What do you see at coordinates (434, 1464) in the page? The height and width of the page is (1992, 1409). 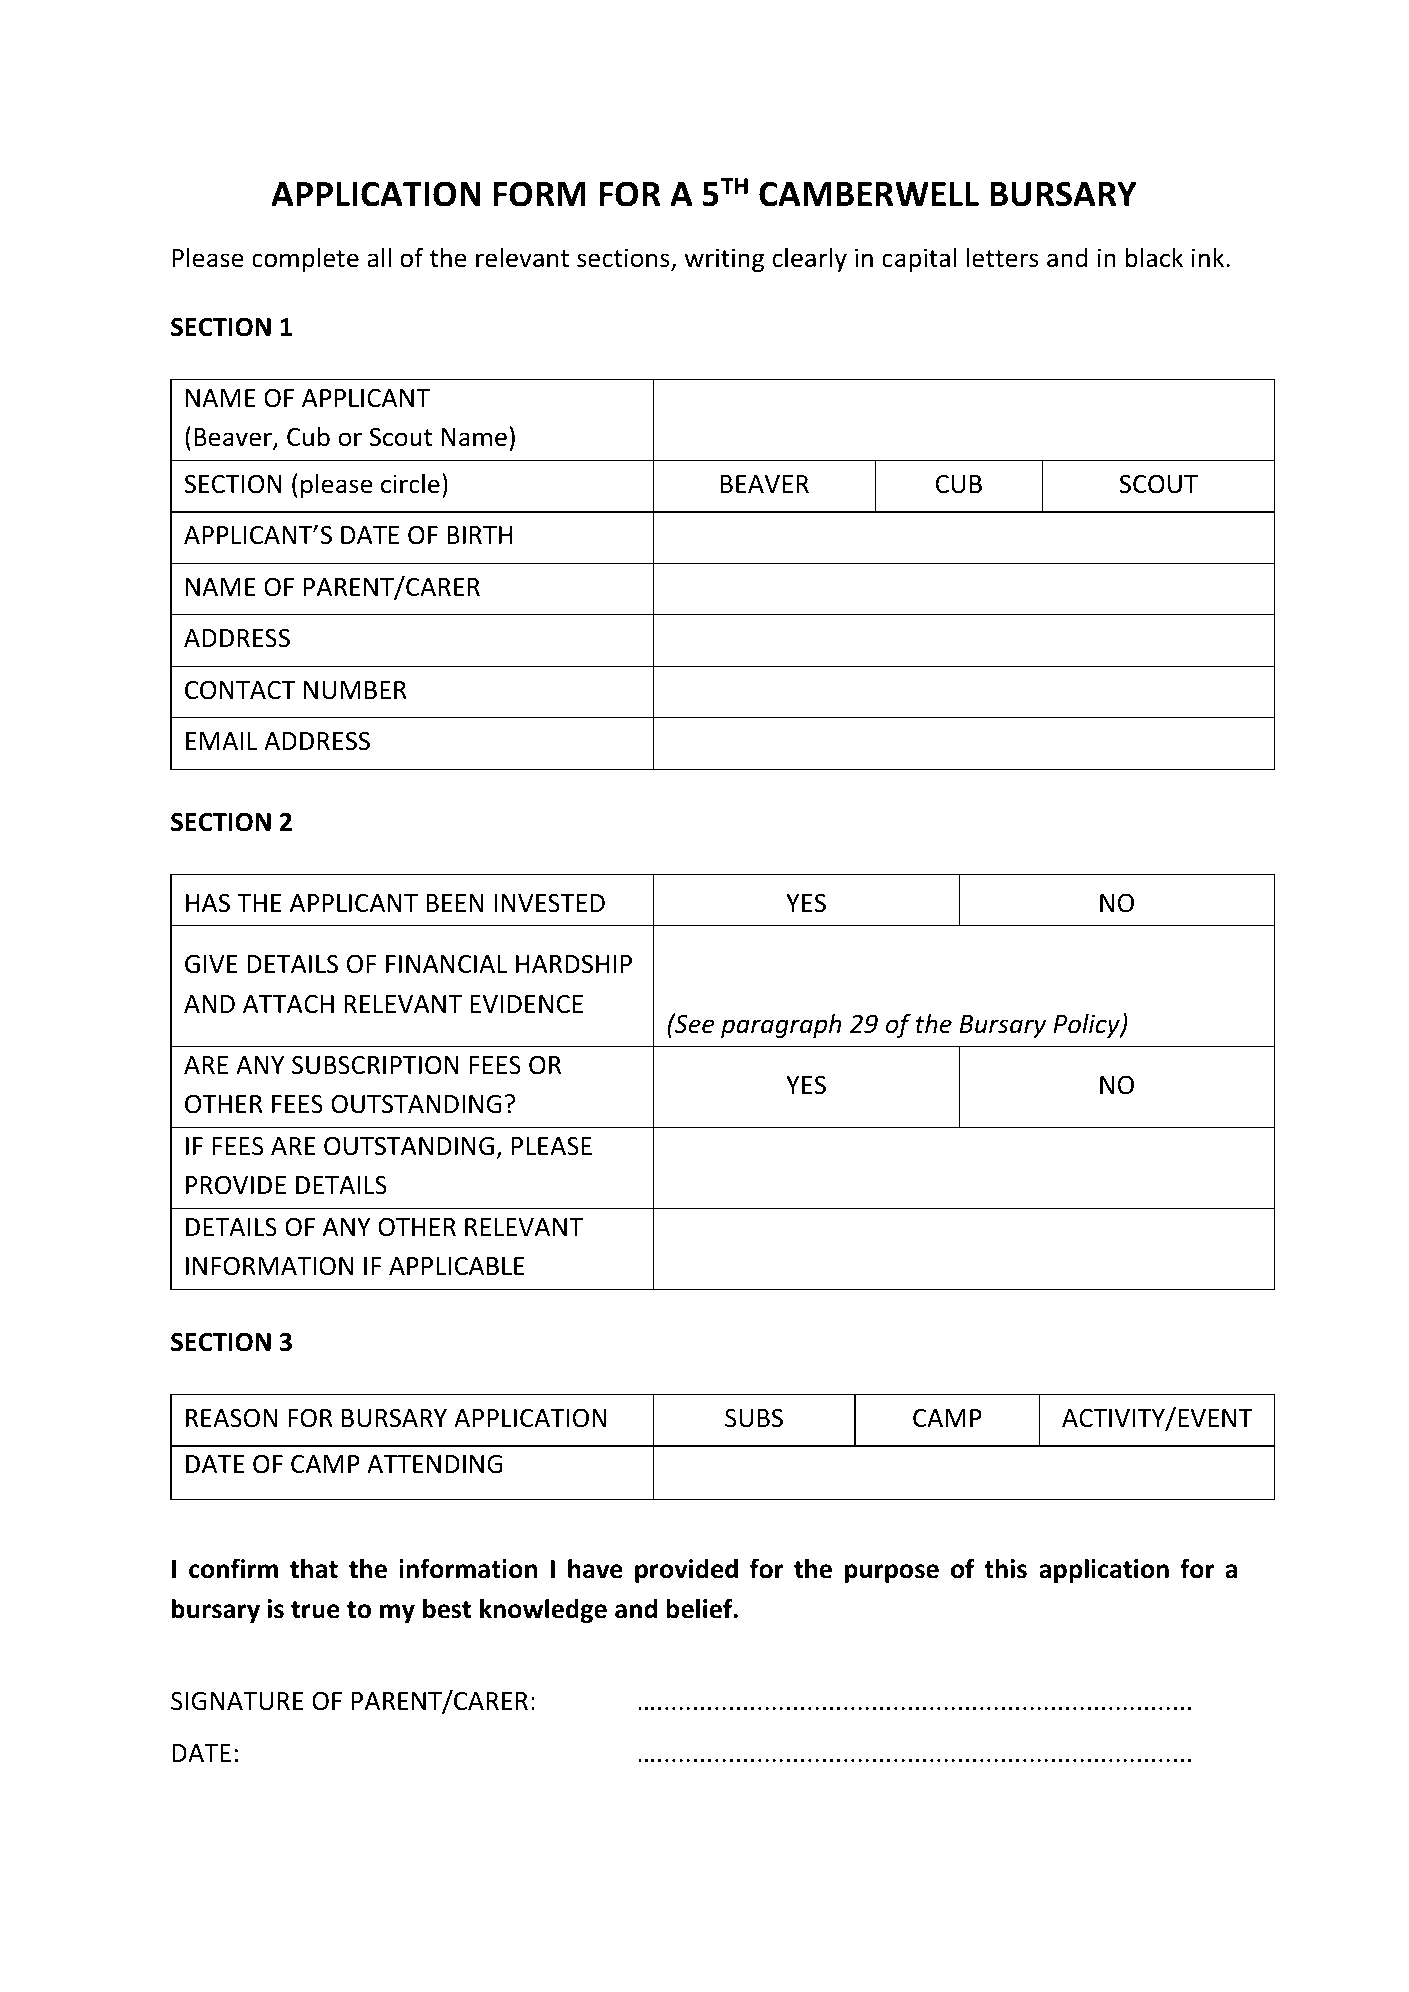 I see `ATTENDING` at bounding box center [434, 1464].
